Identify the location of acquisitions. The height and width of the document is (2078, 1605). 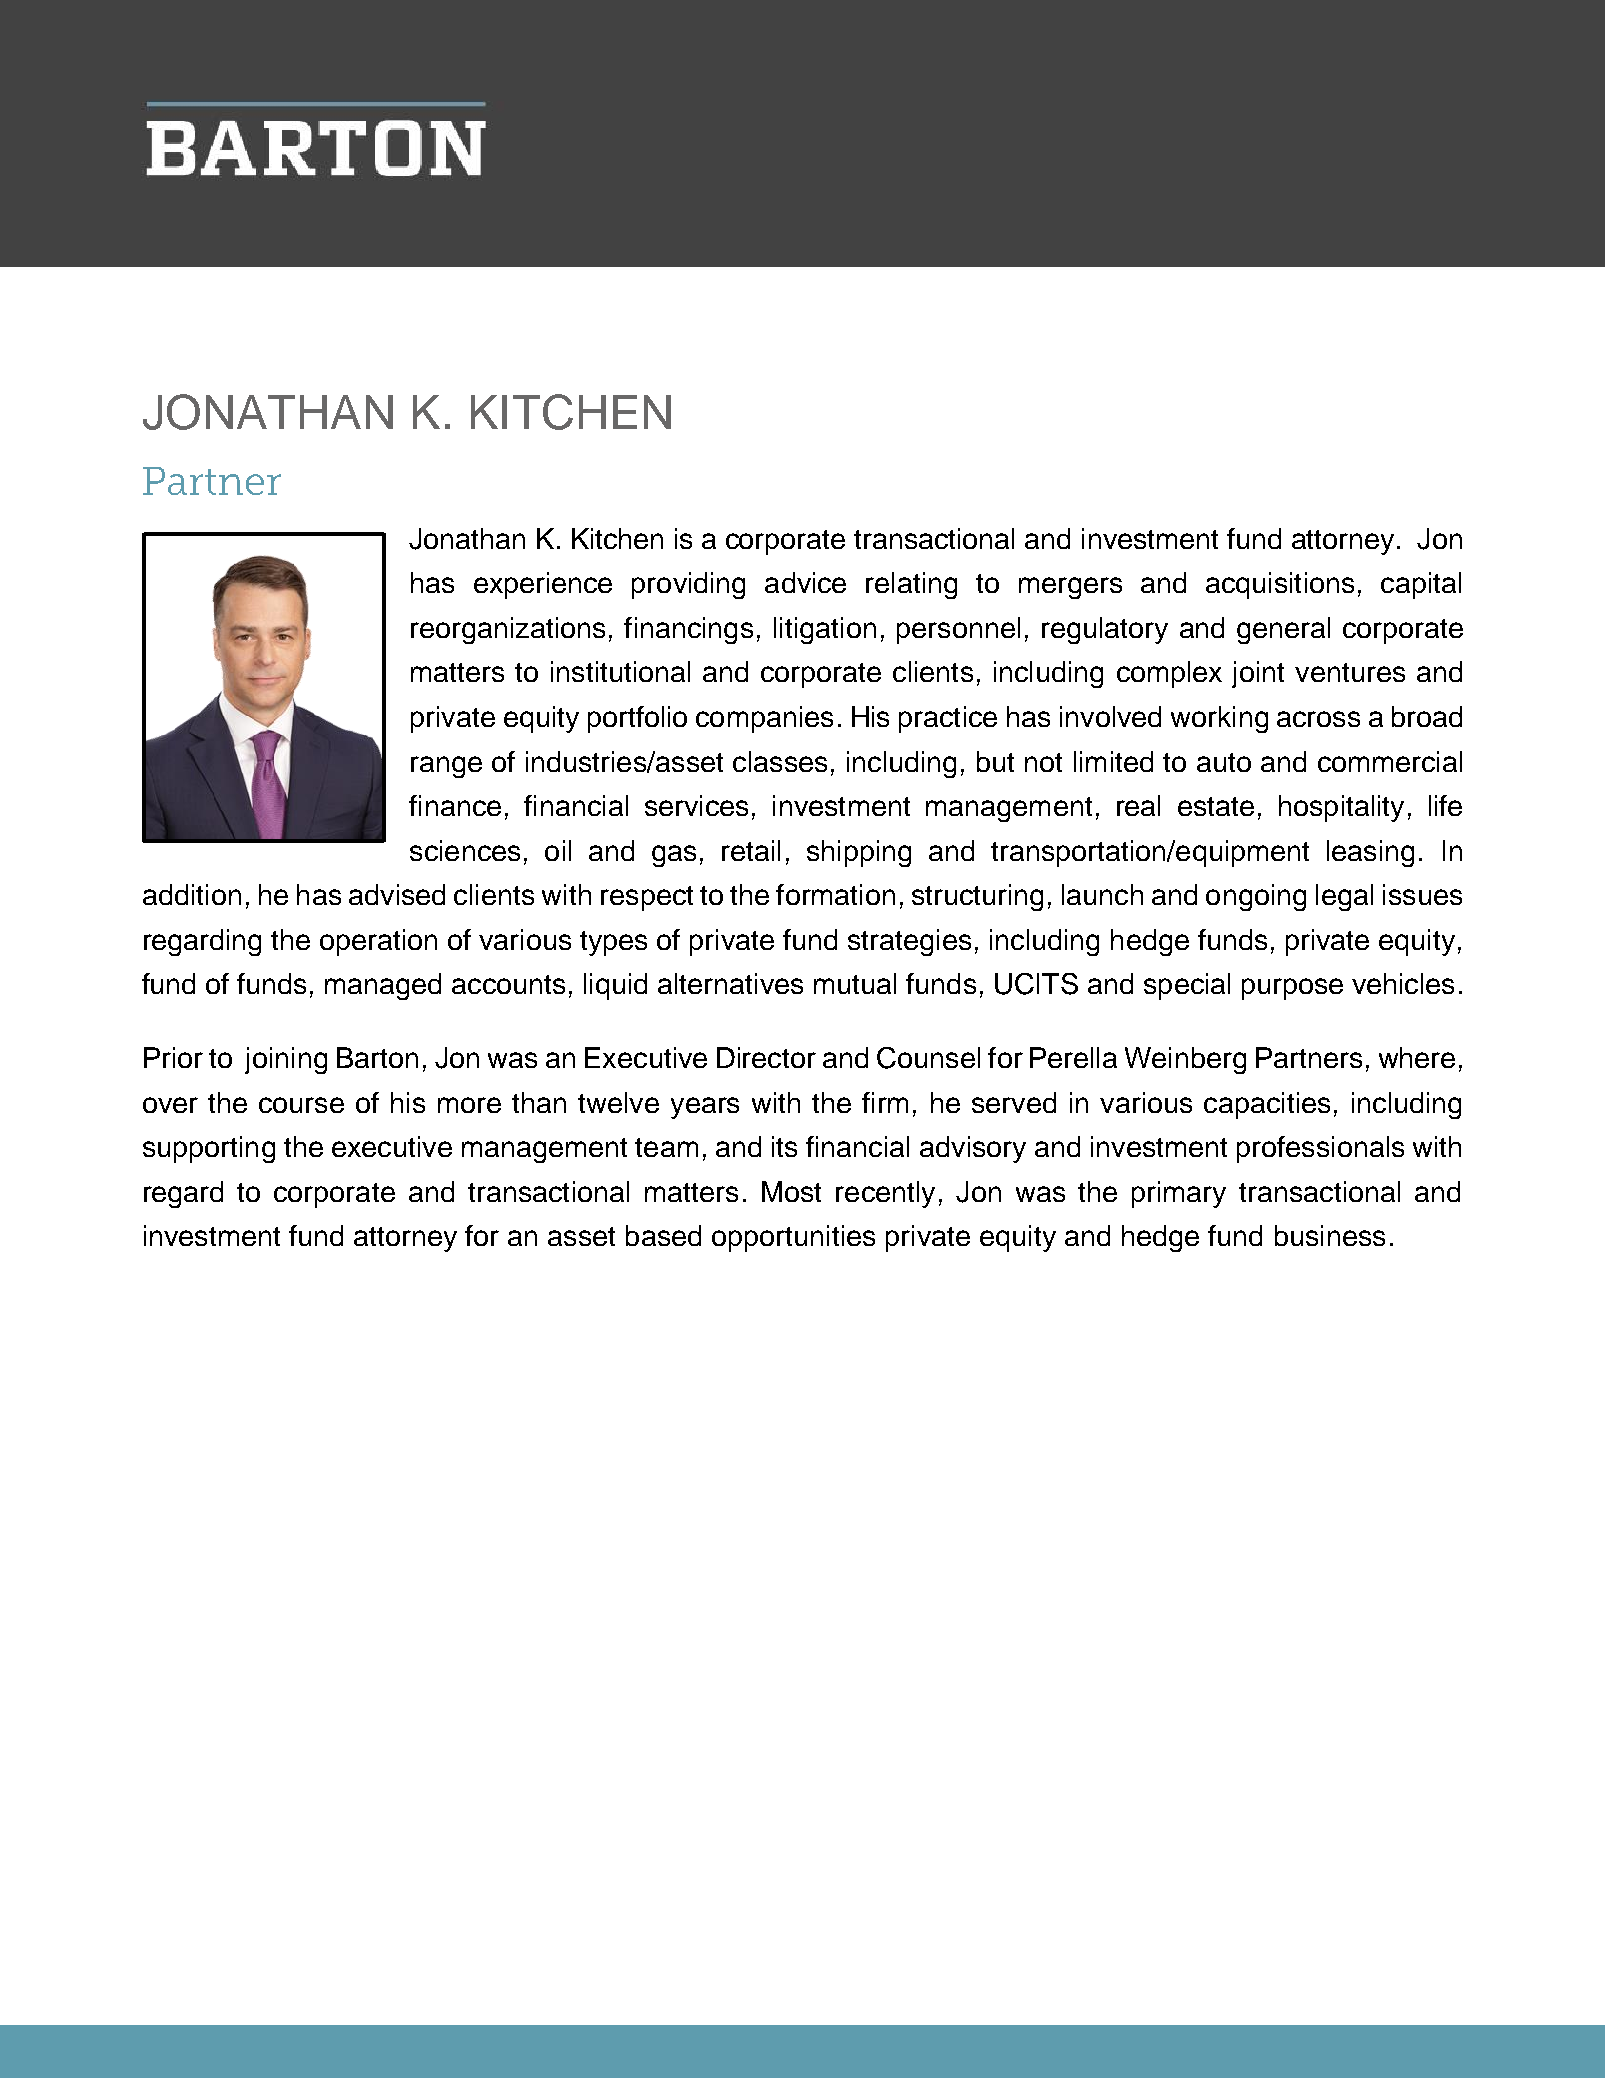
(1280, 585).
